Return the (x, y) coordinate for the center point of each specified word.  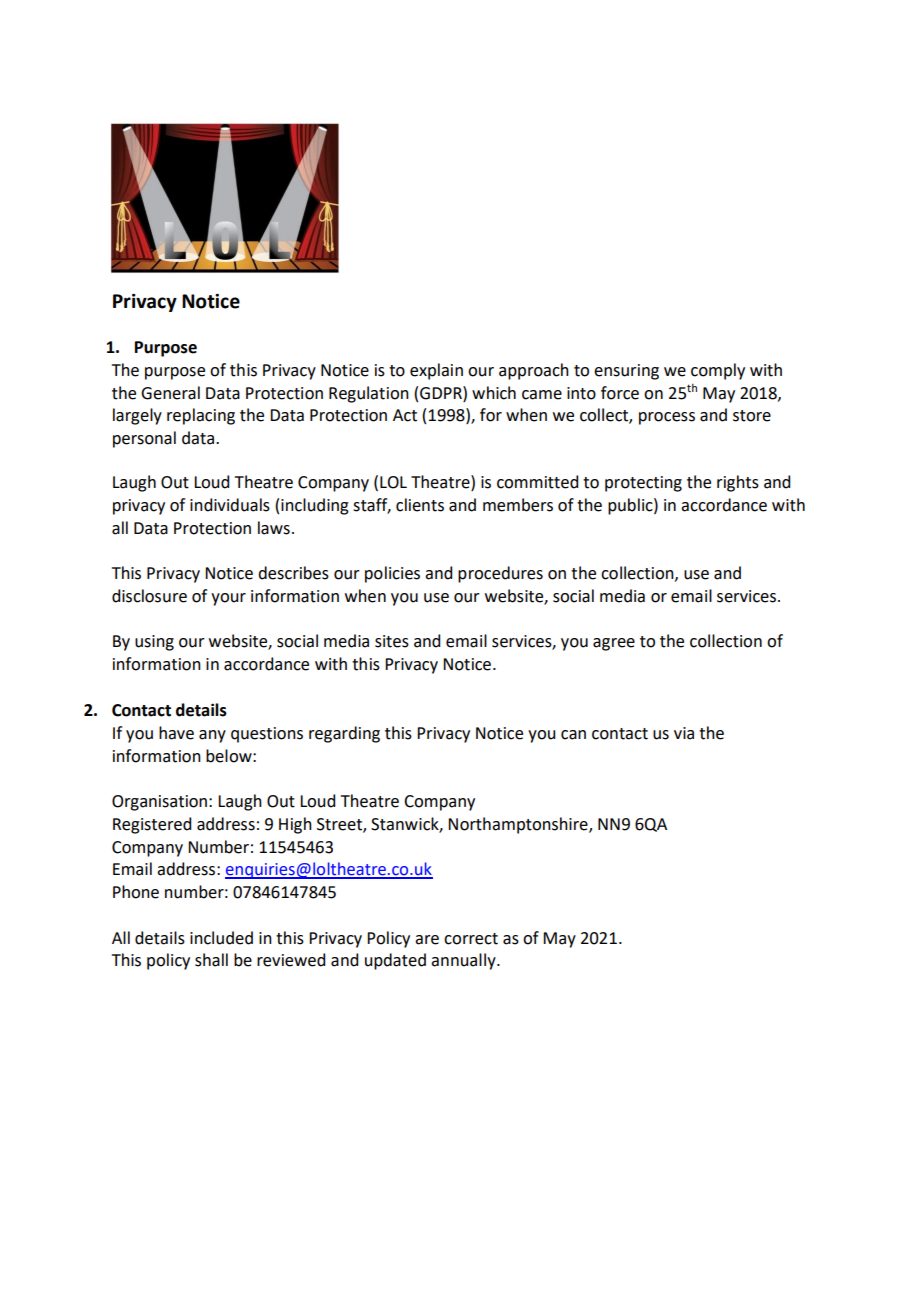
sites (392, 641)
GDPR (442, 393)
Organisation (159, 803)
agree (614, 644)
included (221, 938)
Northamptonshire (519, 825)
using (154, 643)
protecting (643, 484)
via (684, 733)
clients (420, 505)
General (170, 393)
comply (718, 371)
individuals (230, 505)
